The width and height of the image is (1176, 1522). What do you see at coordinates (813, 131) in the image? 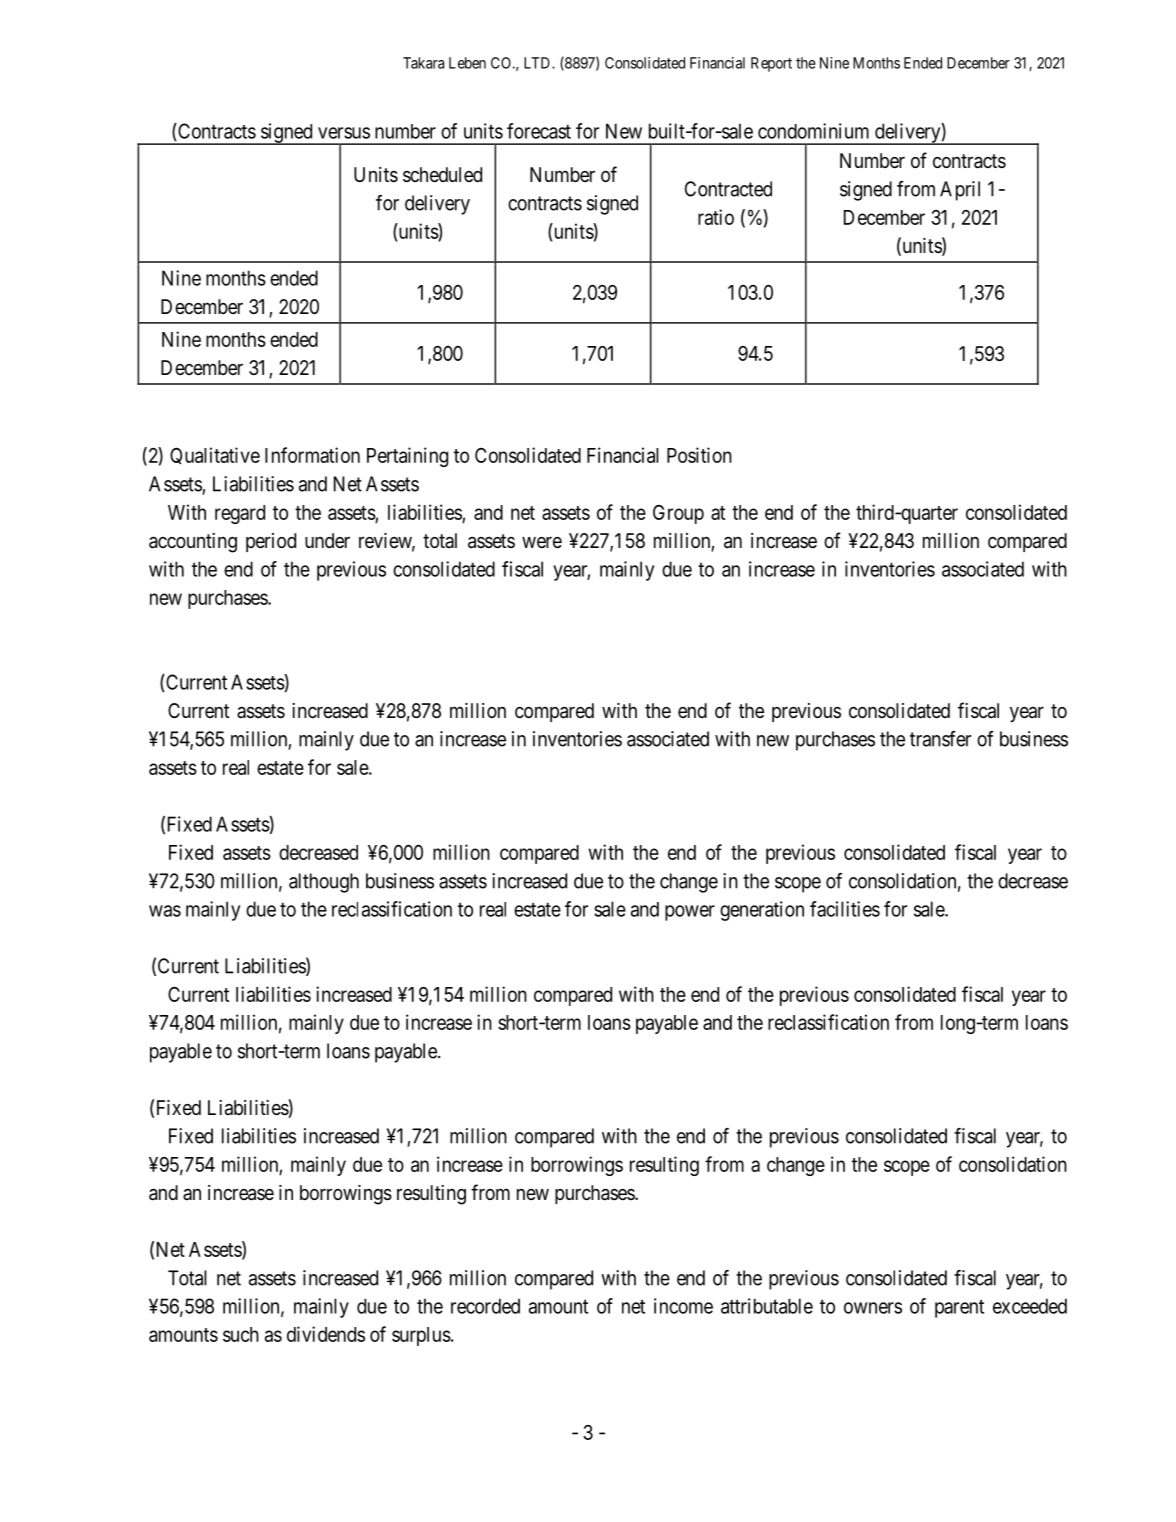
I see `condominium` at bounding box center [813, 131].
